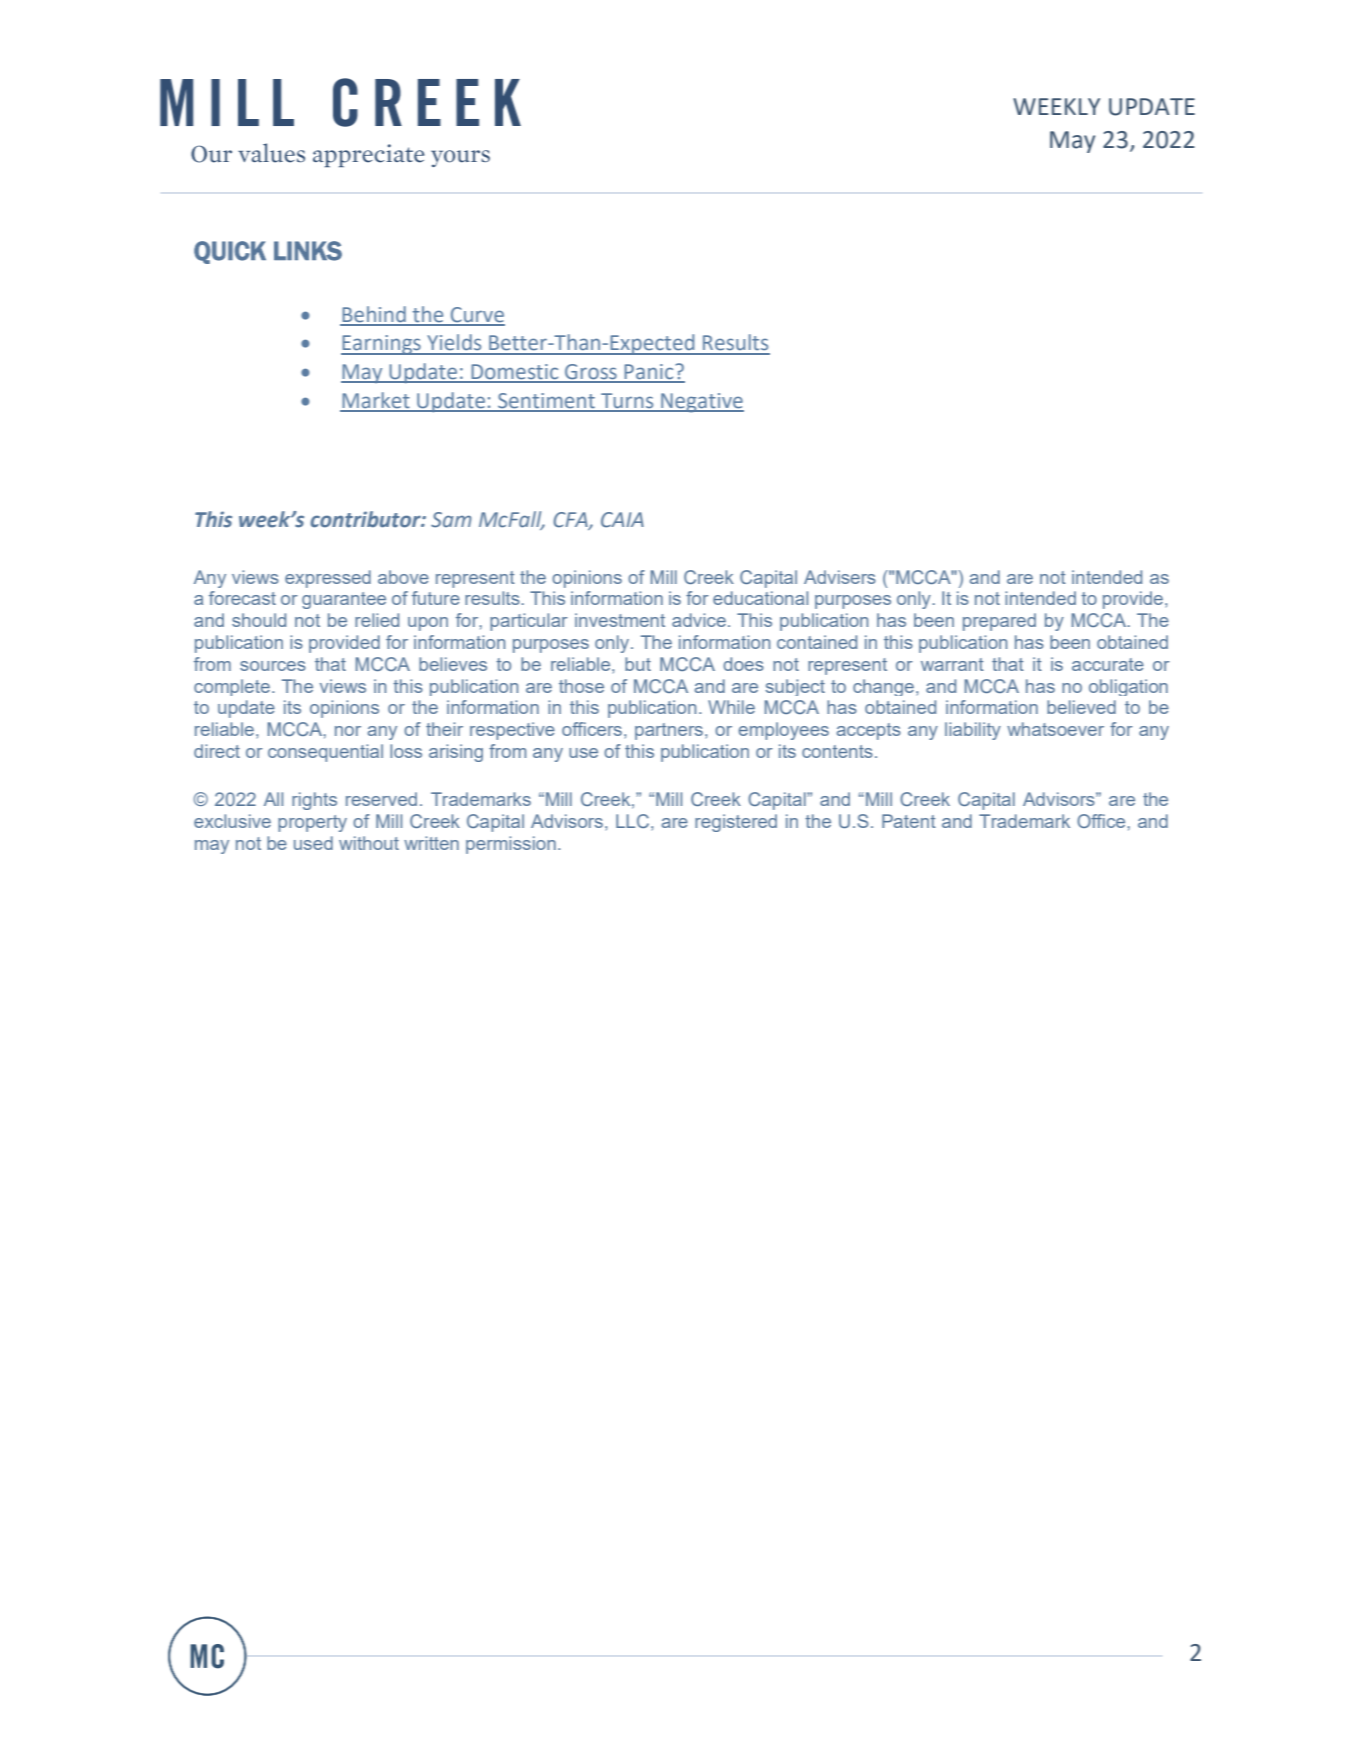 The image size is (1363, 1764). Describe the element at coordinates (649, 373) in the document. I see `Panic` at that location.
